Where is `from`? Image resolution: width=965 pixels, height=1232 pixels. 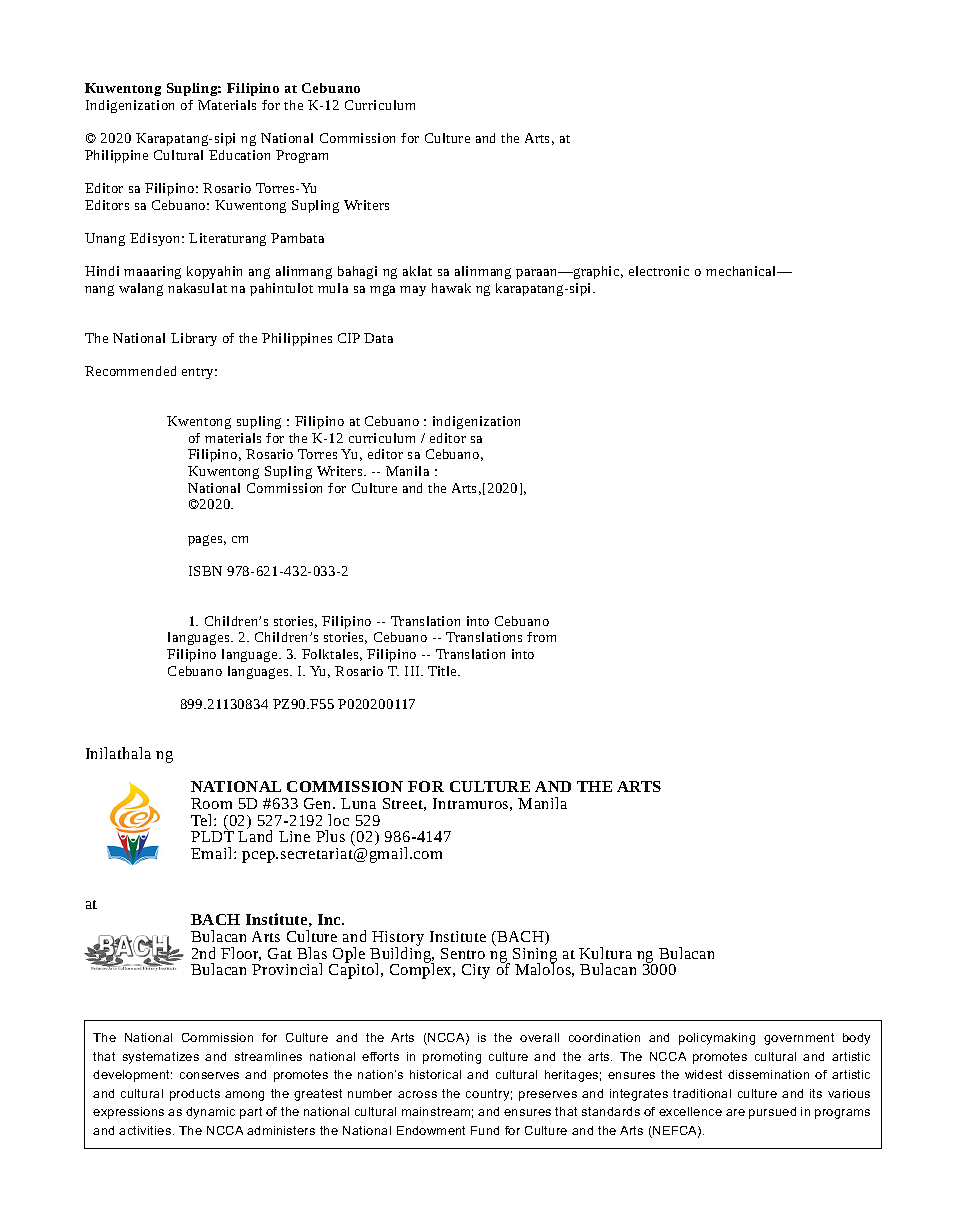 from is located at coordinates (541, 637).
